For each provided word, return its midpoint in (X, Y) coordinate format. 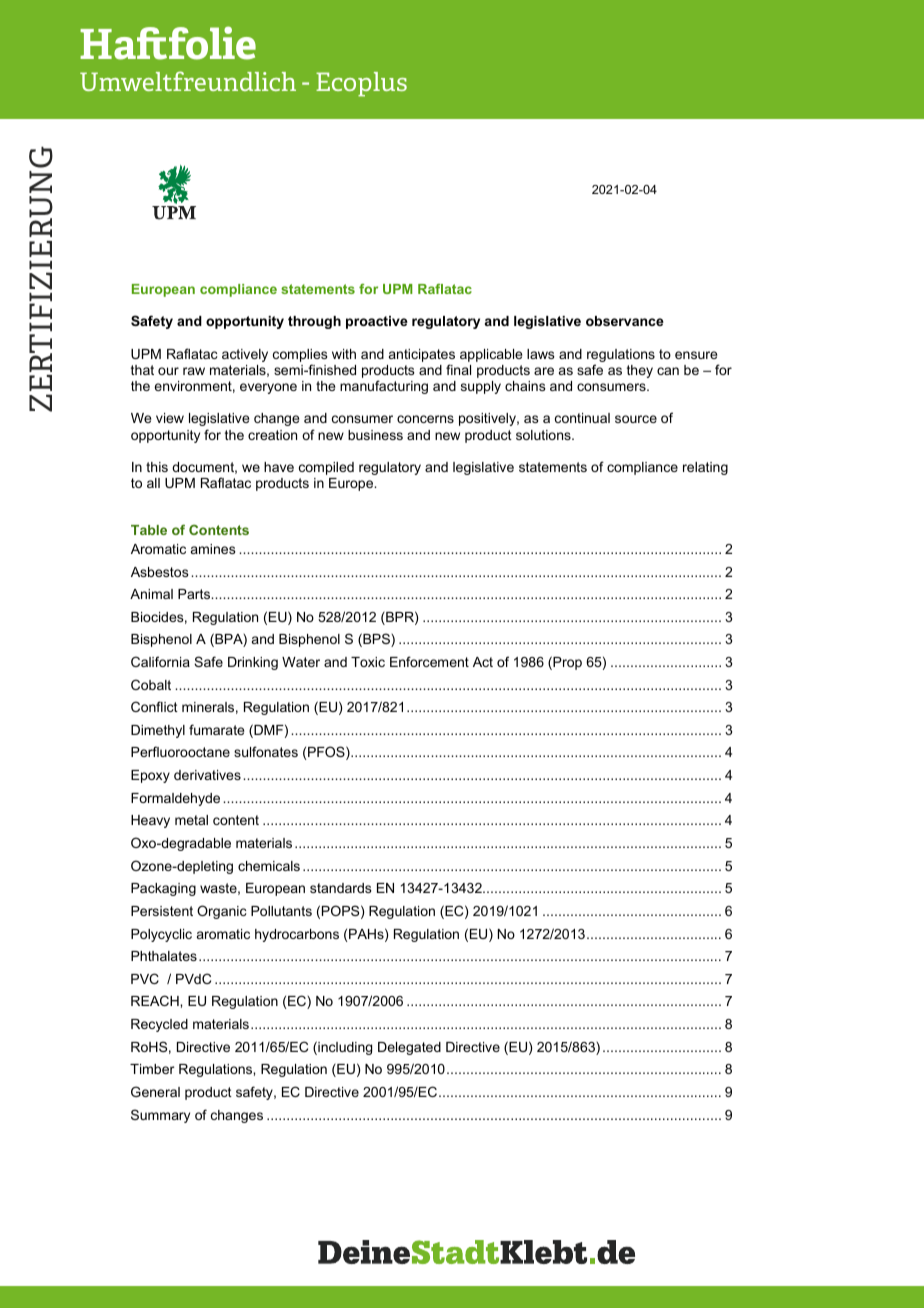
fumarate (216, 729)
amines (213, 549)
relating (705, 468)
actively (245, 355)
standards (341, 888)
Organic (222, 912)
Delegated (409, 1048)
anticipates (422, 355)
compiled (326, 468)
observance (625, 321)
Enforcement (429, 661)
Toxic (368, 662)
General (155, 1091)
